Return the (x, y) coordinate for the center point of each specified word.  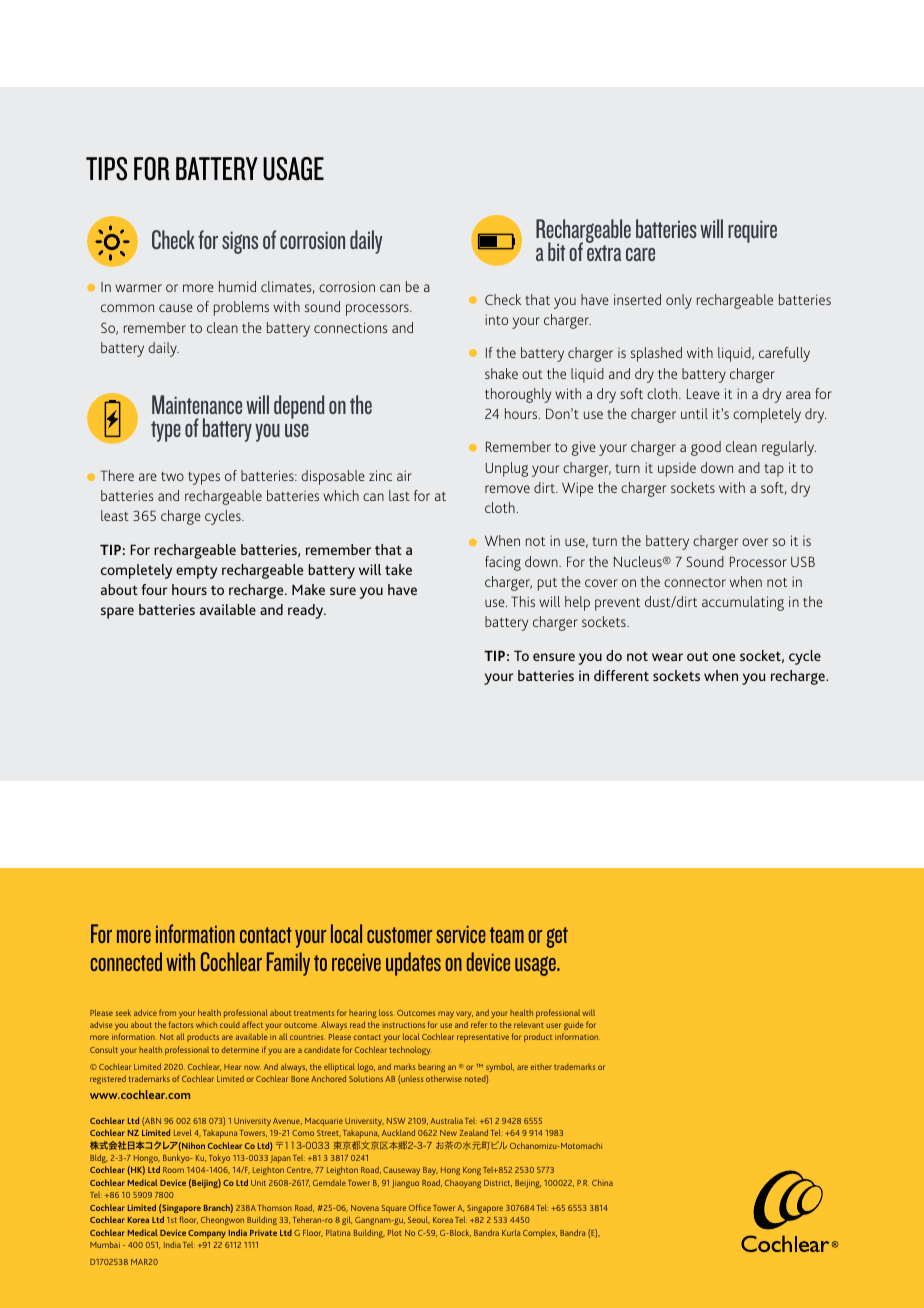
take (398, 569)
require (752, 231)
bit (556, 251)
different (621, 675)
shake (501, 373)
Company (207, 1234)
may (446, 1014)
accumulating (743, 603)
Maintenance (197, 404)
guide (574, 1025)
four (154, 589)
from (167, 1012)
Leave (703, 394)
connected (126, 961)
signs (240, 242)
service (461, 934)
